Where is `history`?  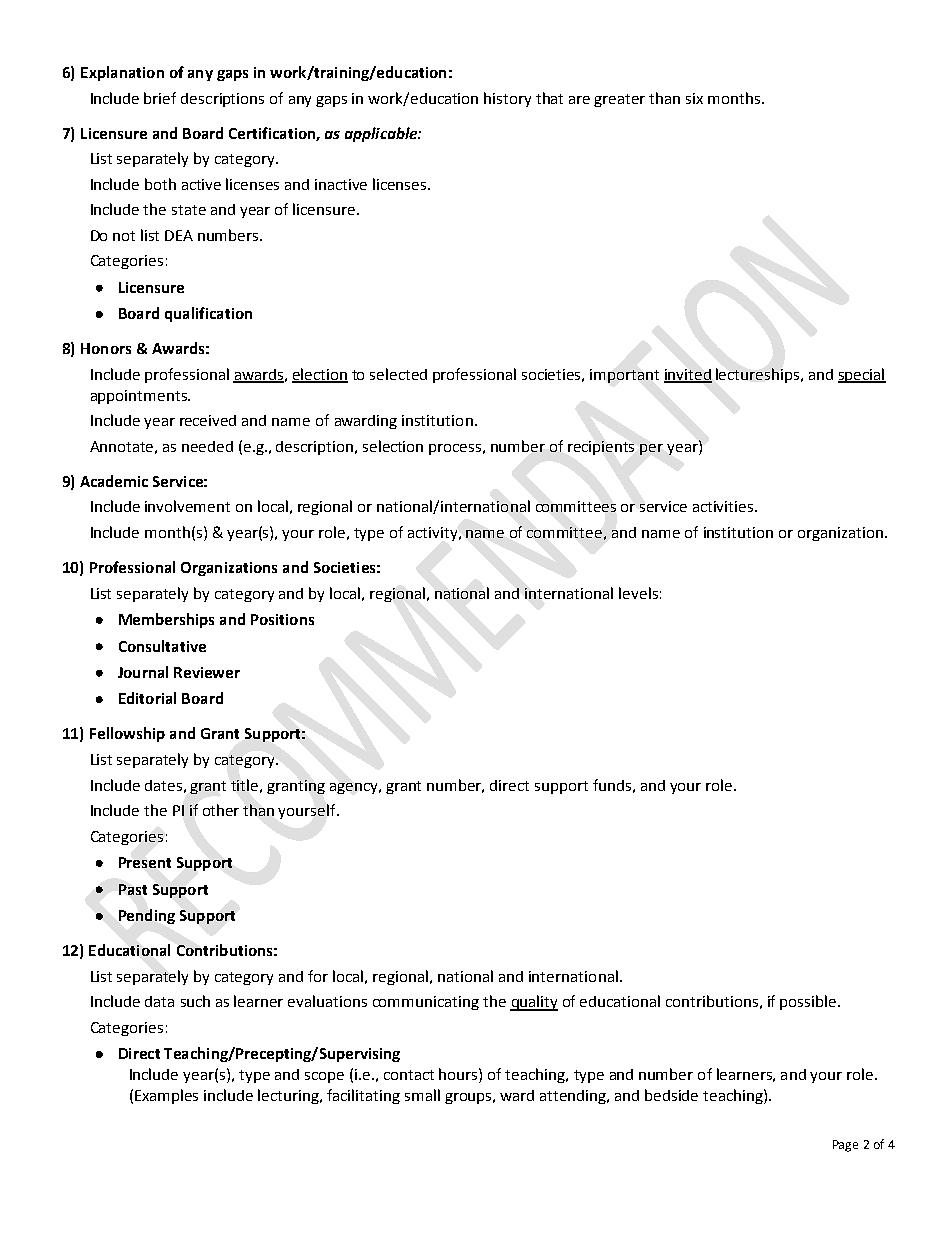 history is located at coordinates (507, 99).
